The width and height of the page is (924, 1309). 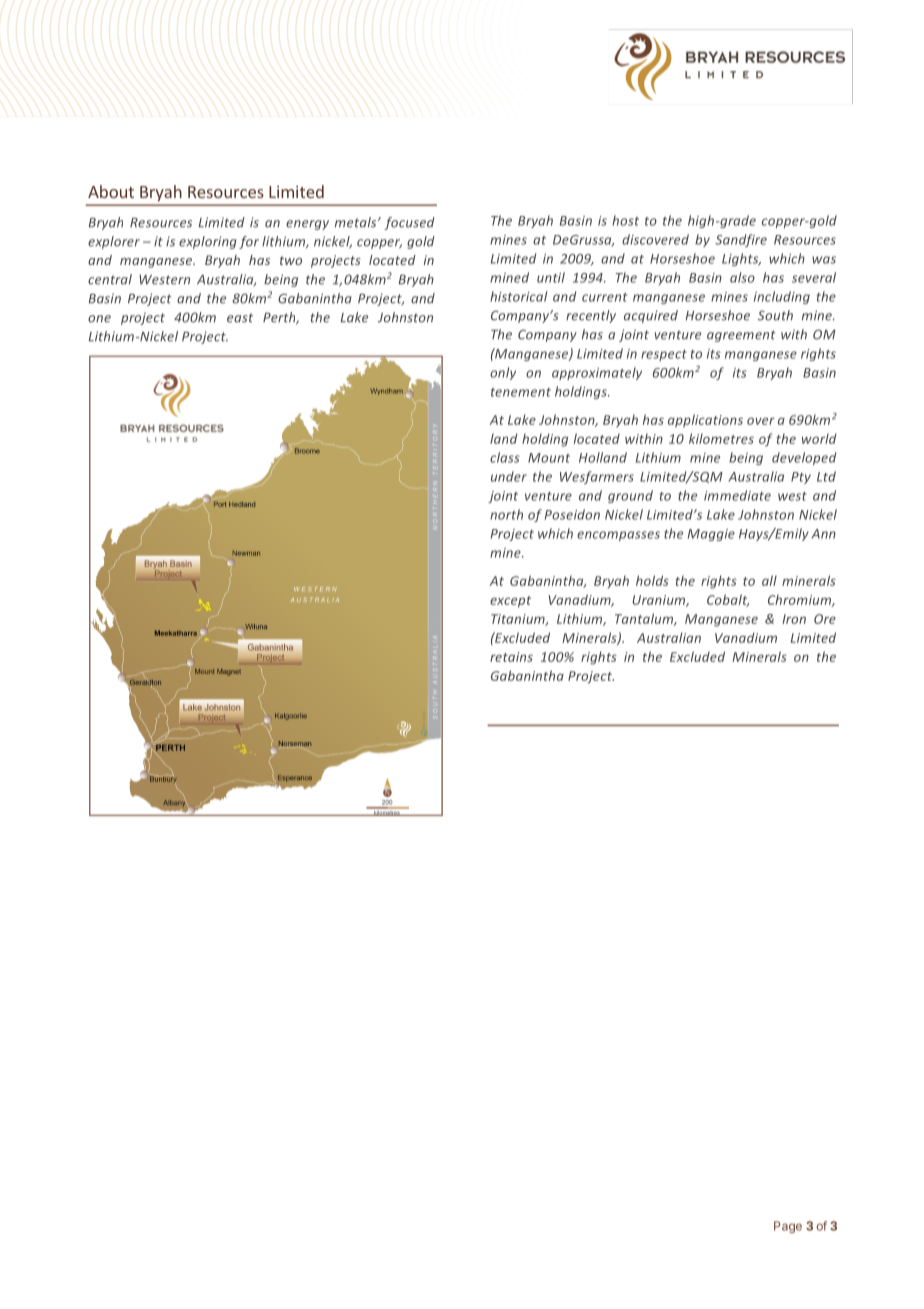 What do you see at coordinates (506, 514) in the page?
I see `north` at bounding box center [506, 514].
